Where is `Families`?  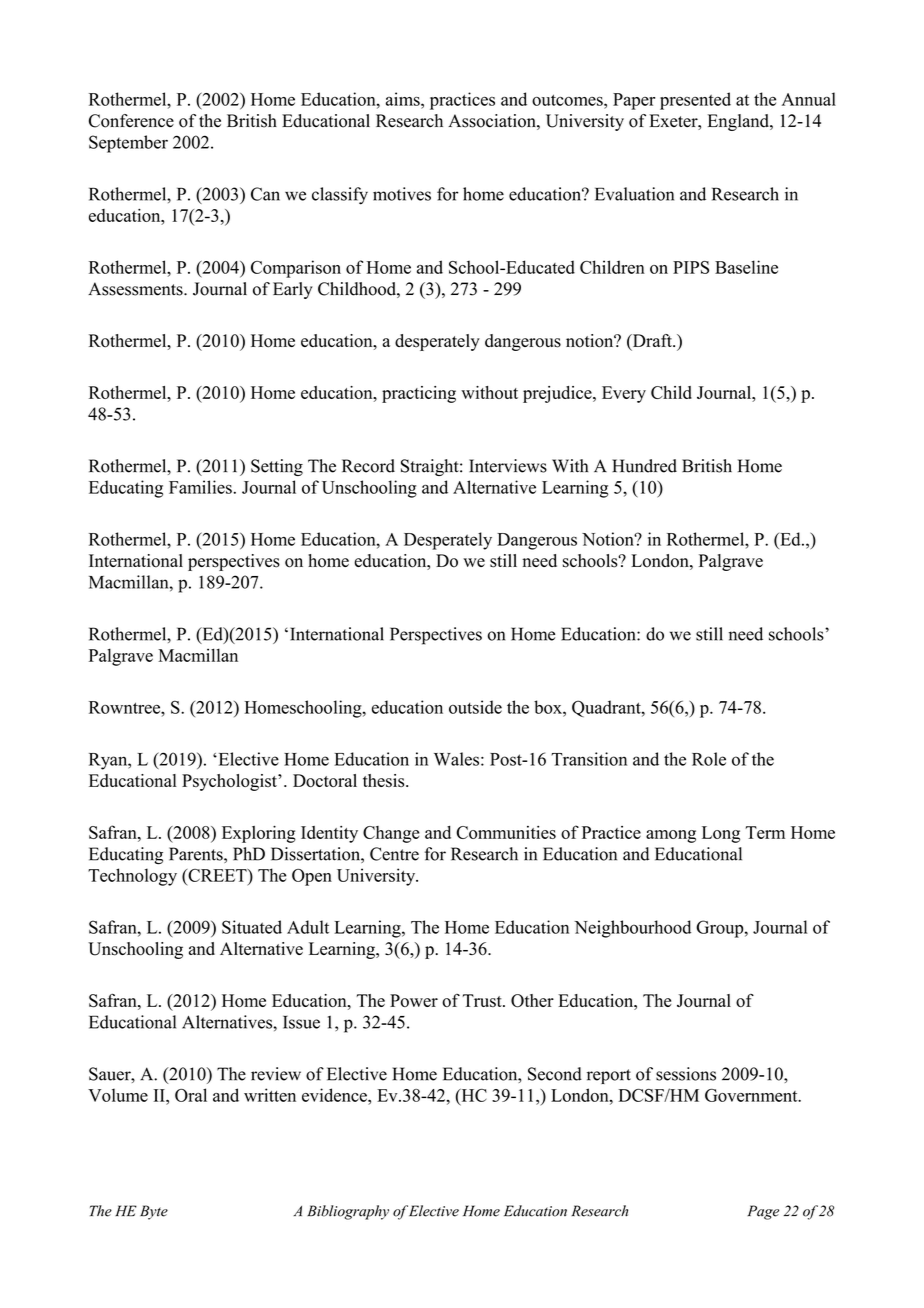
Families is located at coordinates (201, 487).
